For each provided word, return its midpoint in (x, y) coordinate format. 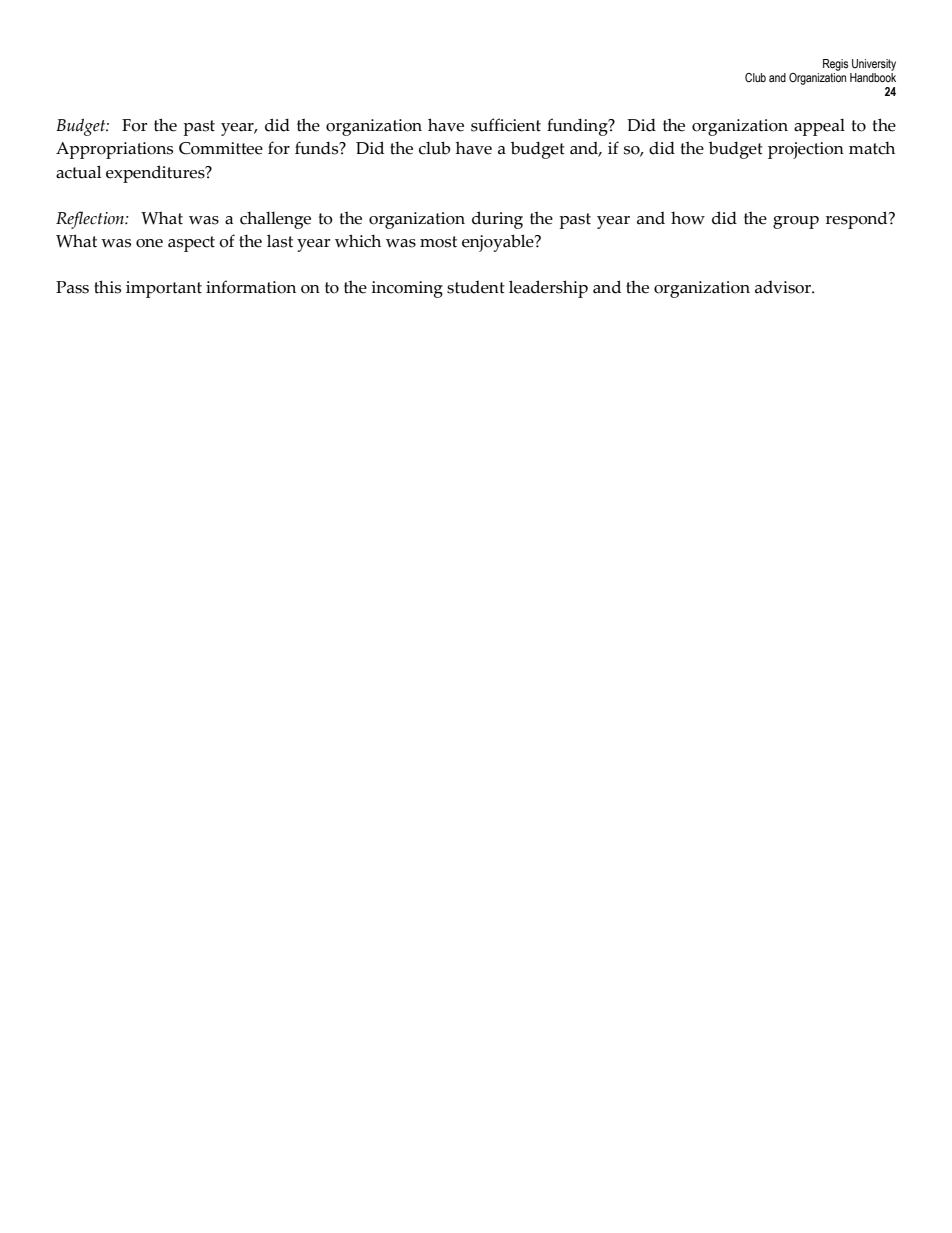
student (476, 287)
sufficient (506, 125)
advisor (784, 287)
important (164, 289)
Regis (835, 65)
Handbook (873, 76)
